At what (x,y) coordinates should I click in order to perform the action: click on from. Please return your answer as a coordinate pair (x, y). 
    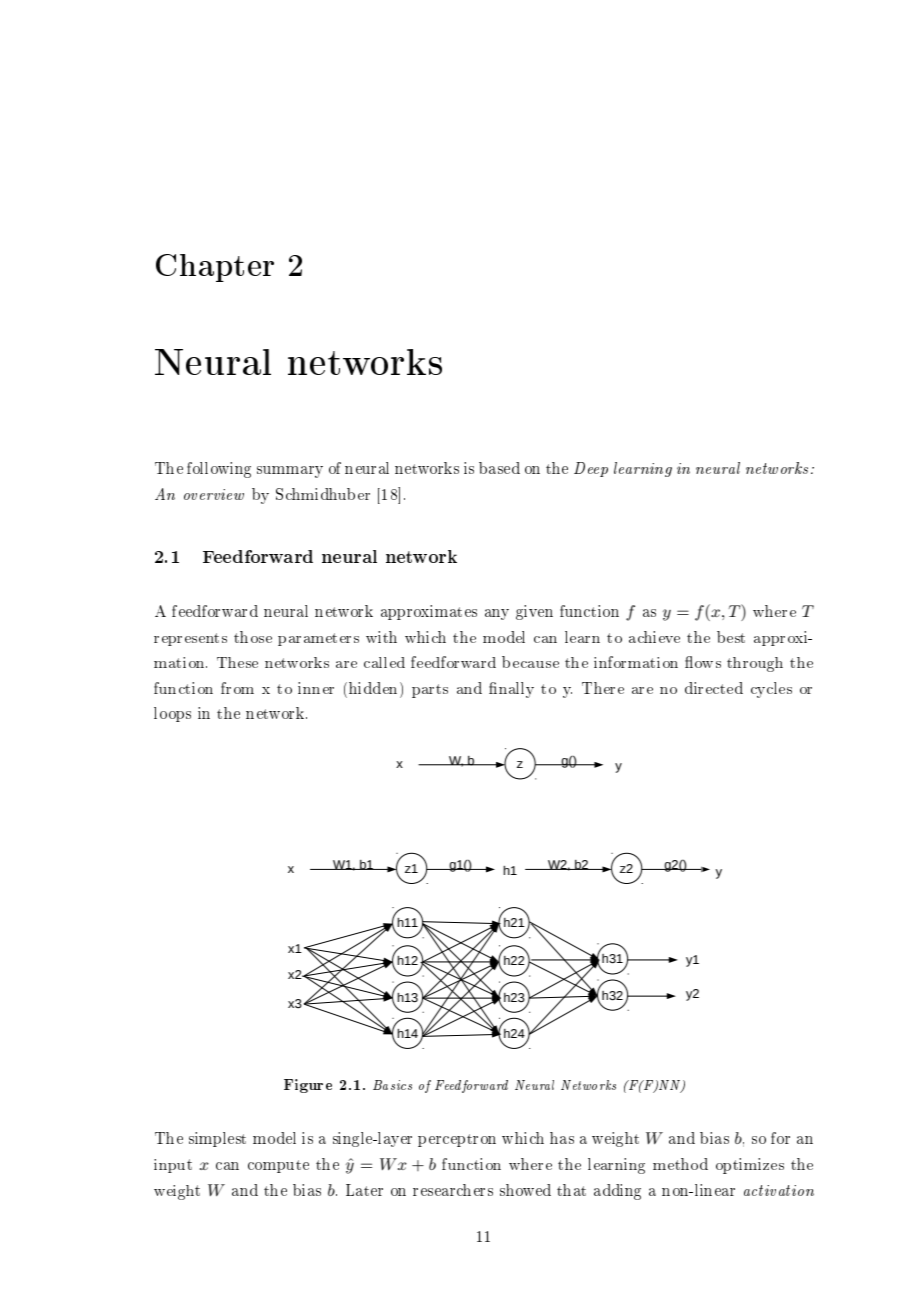
    Looking at the image, I should click on (237, 688).
